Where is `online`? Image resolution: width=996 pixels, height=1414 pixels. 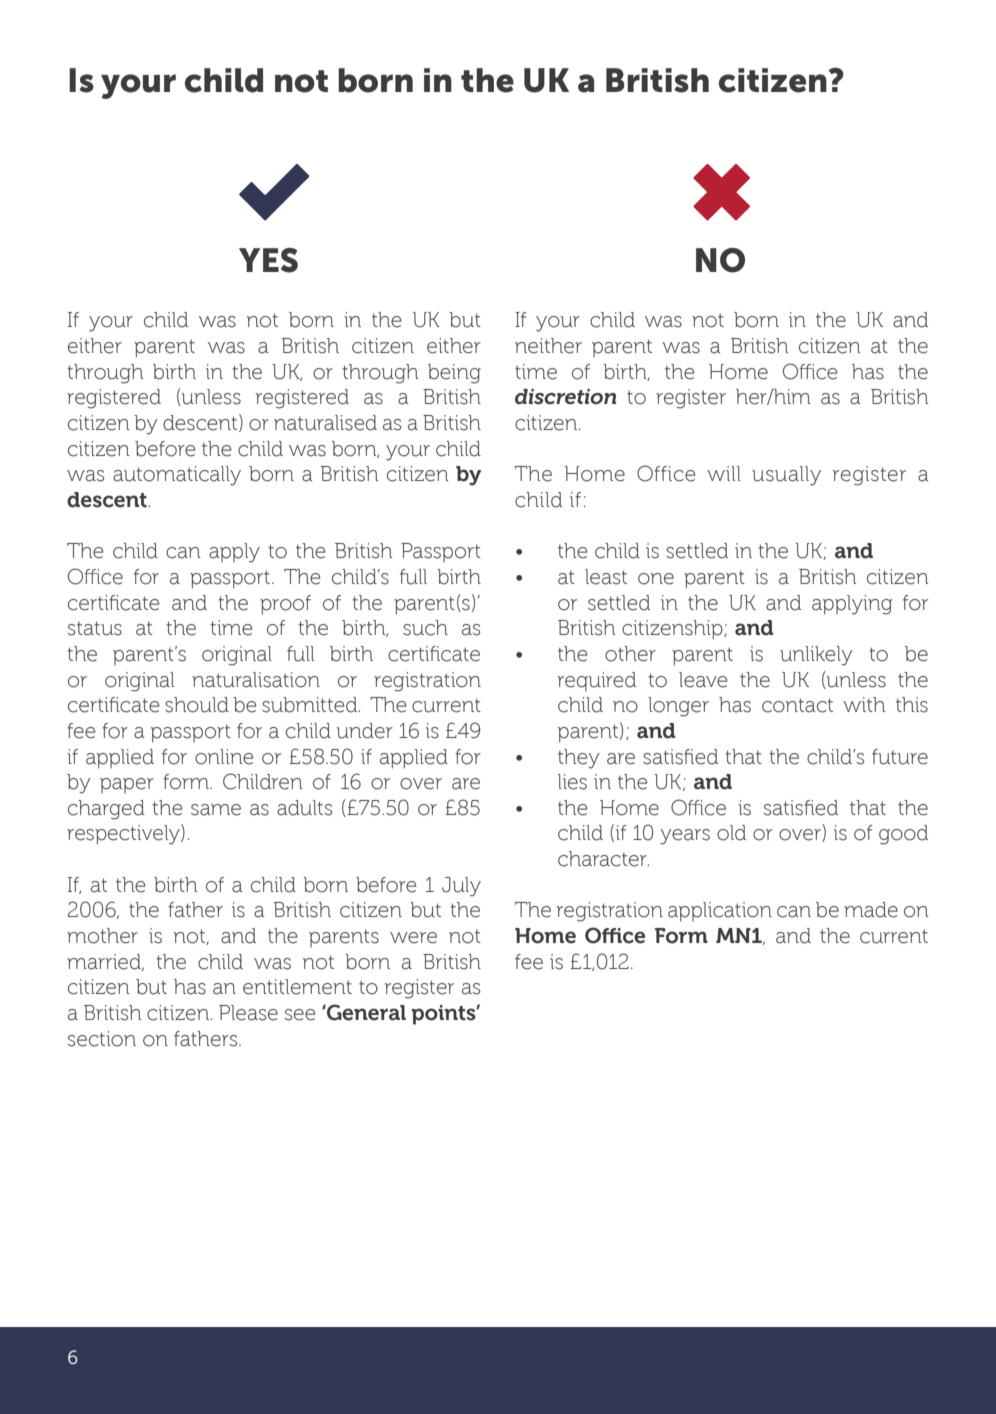
online is located at coordinates (224, 757).
